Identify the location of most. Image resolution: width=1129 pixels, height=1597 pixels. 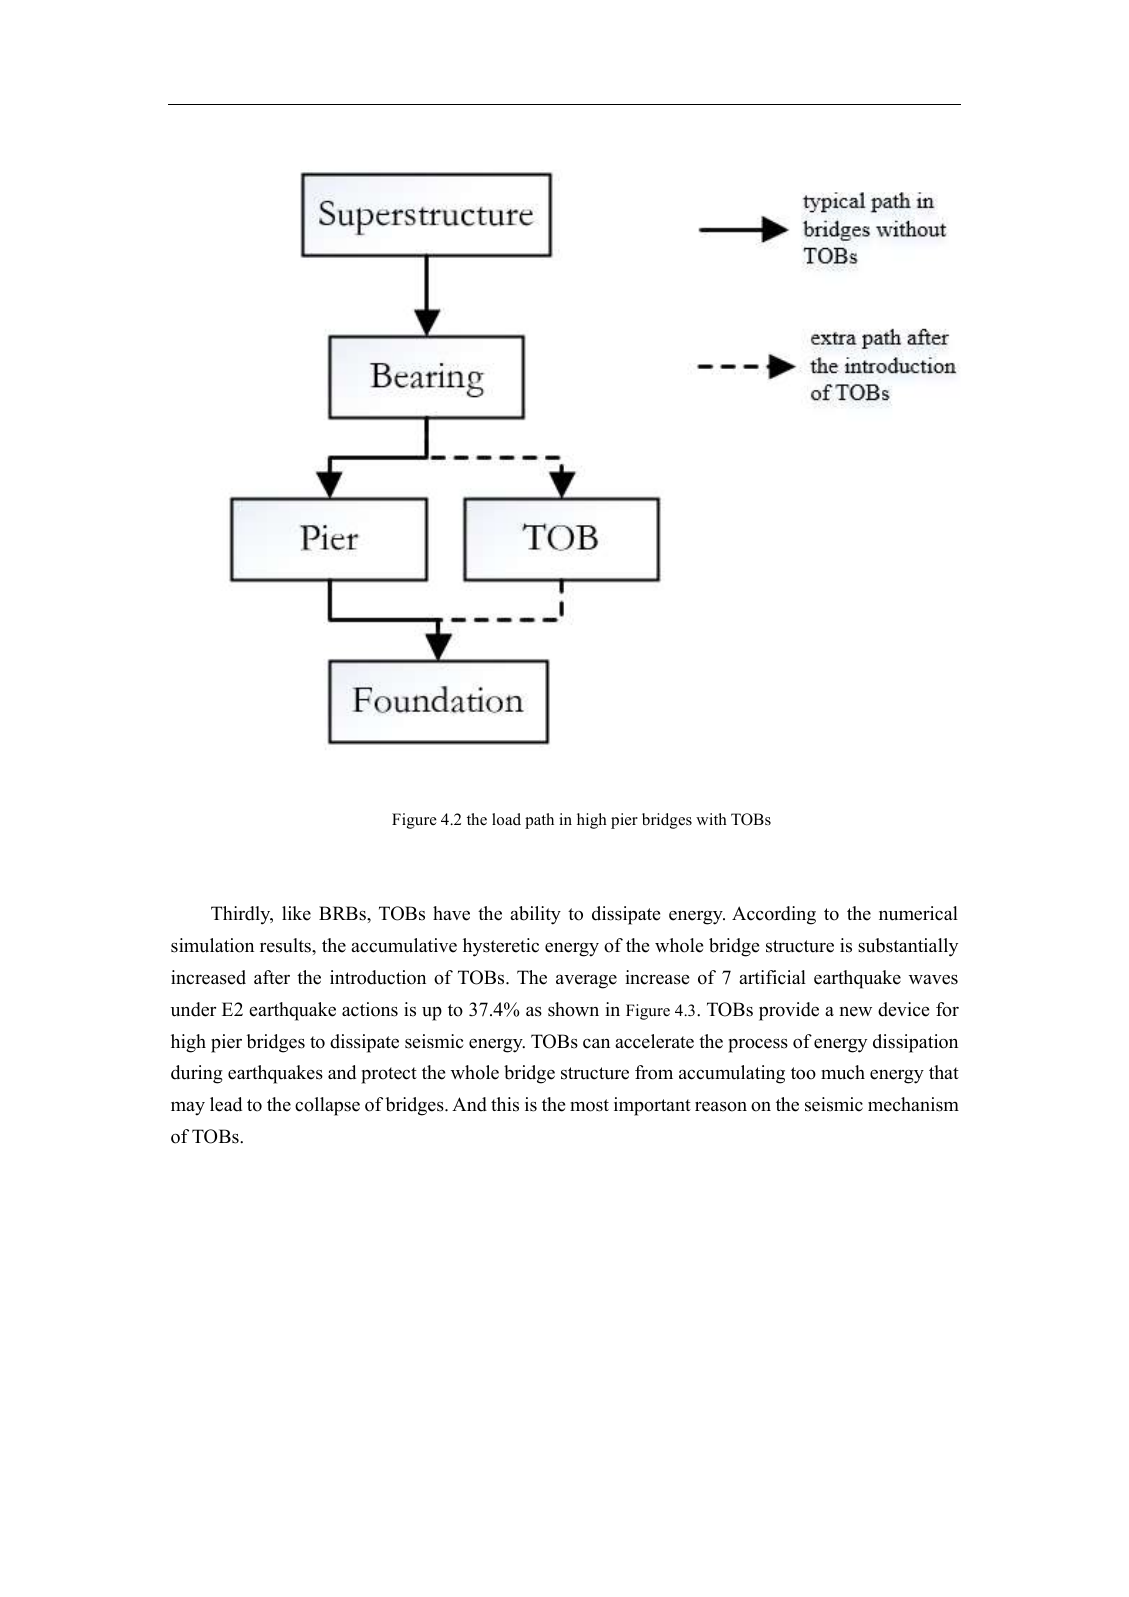
(589, 1105).
